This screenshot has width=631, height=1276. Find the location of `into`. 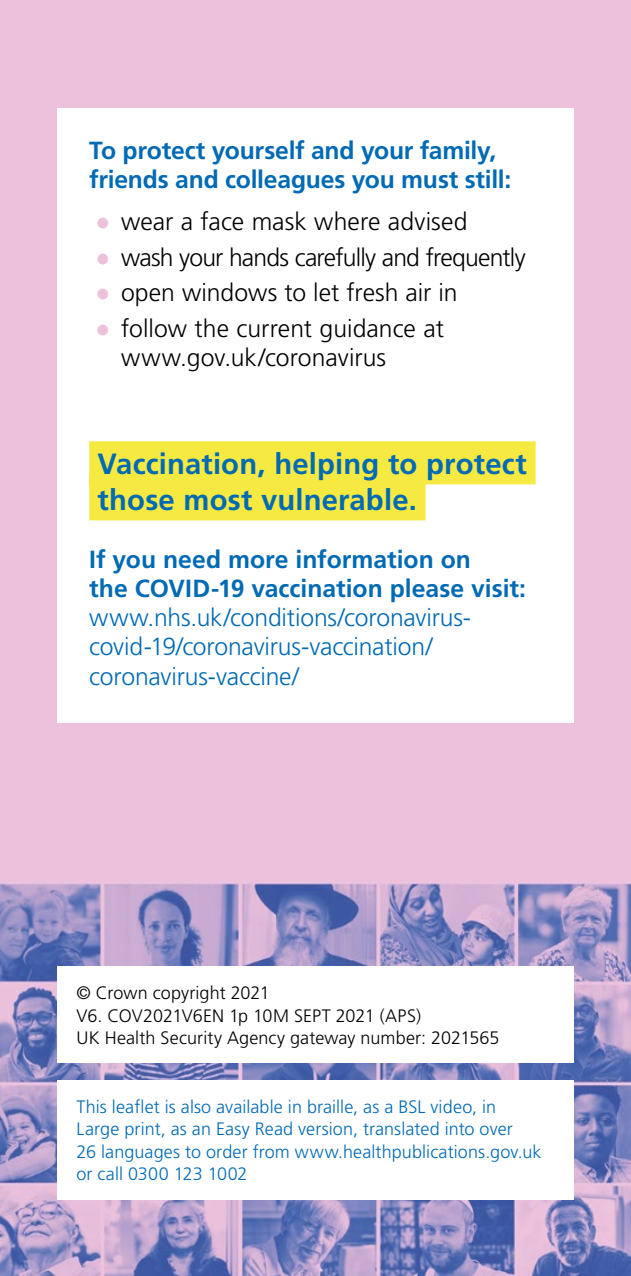

into is located at coordinates (460, 1128).
